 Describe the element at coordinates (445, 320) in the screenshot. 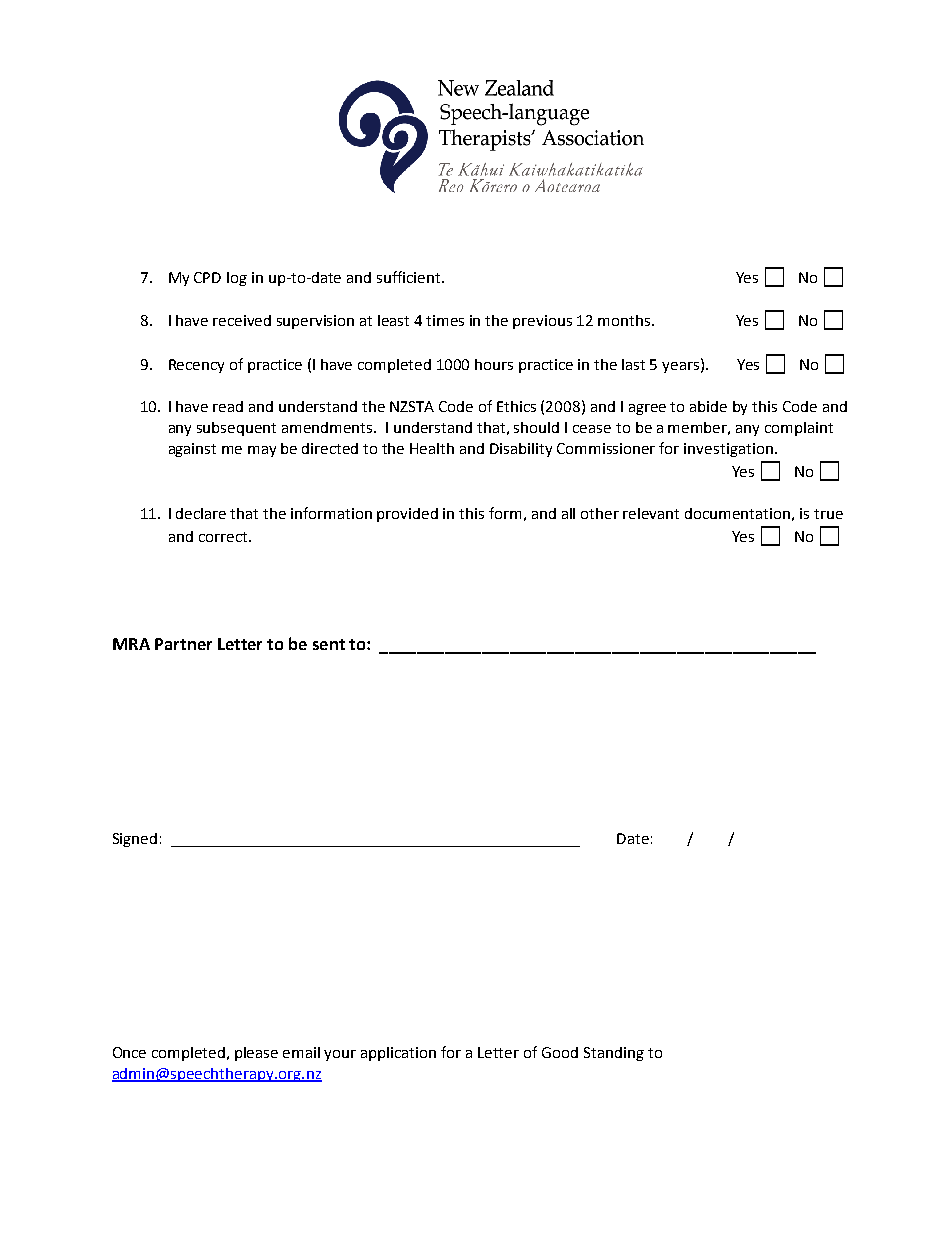

I see `times` at that location.
